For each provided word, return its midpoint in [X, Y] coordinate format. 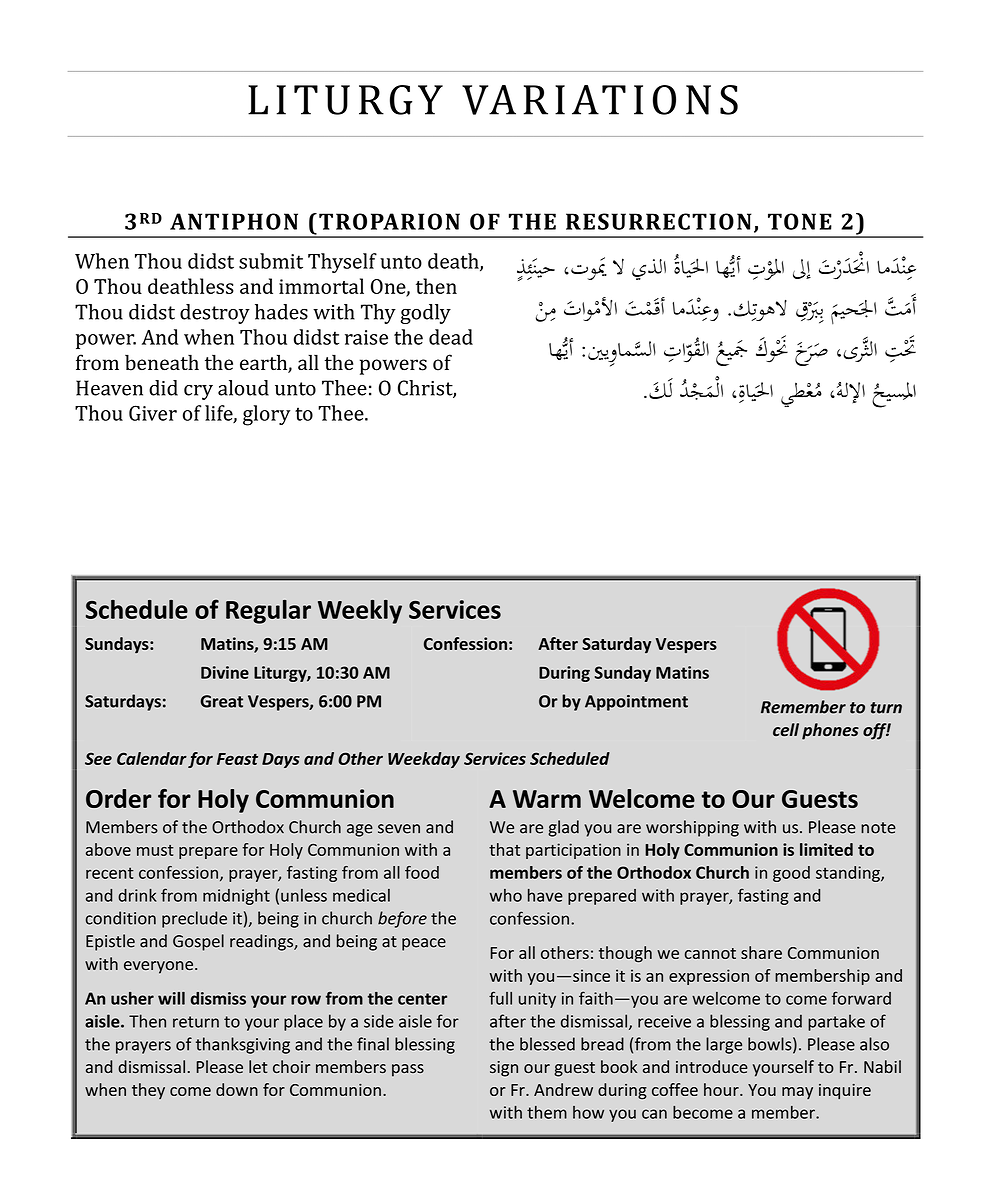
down [237, 1089]
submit [271, 261]
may [797, 1093]
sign [504, 1069]
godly [425, 314]
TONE [800, 221]
